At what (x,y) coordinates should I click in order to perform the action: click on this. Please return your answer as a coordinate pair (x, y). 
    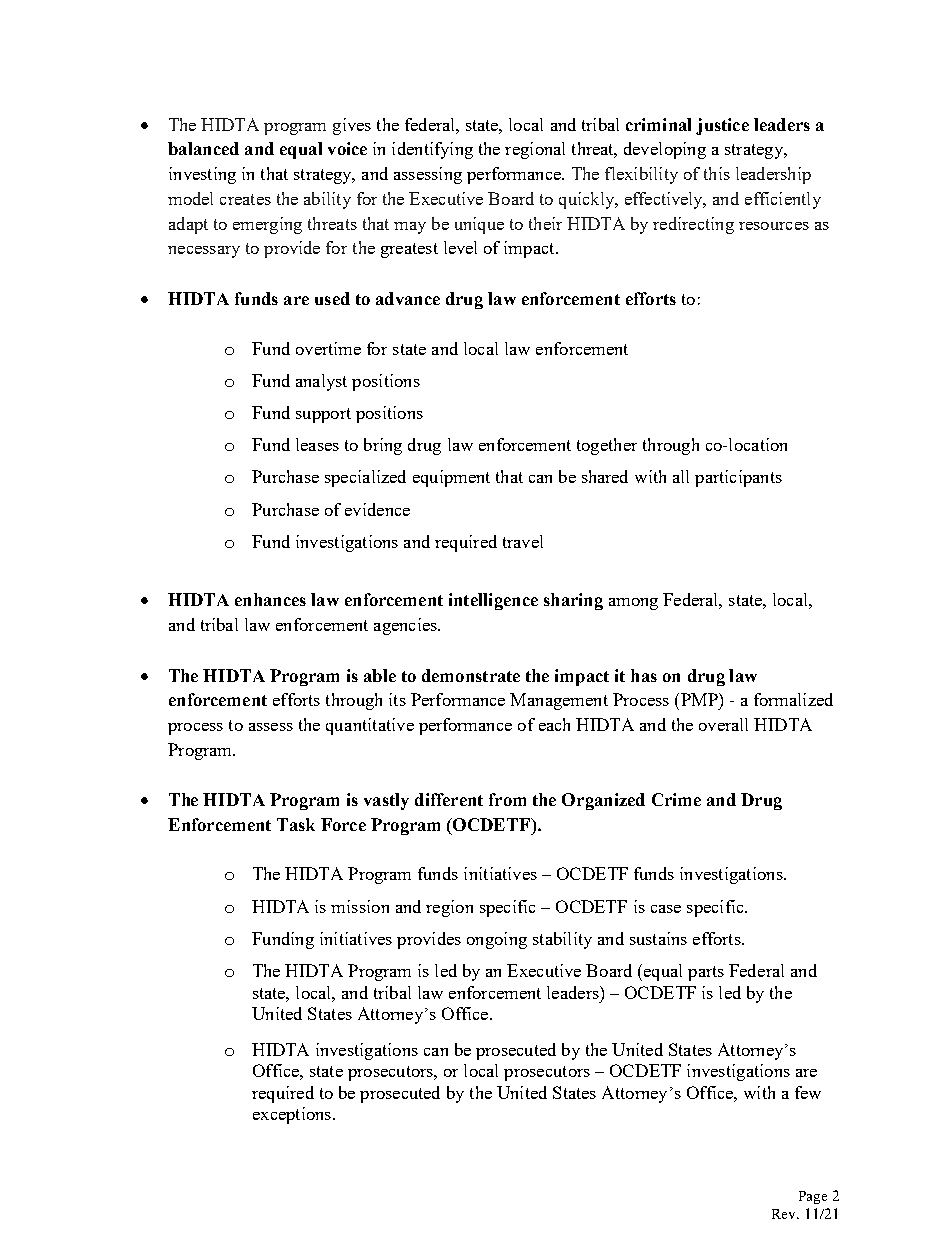
    Looking at the image, I should click on (717, 173).
